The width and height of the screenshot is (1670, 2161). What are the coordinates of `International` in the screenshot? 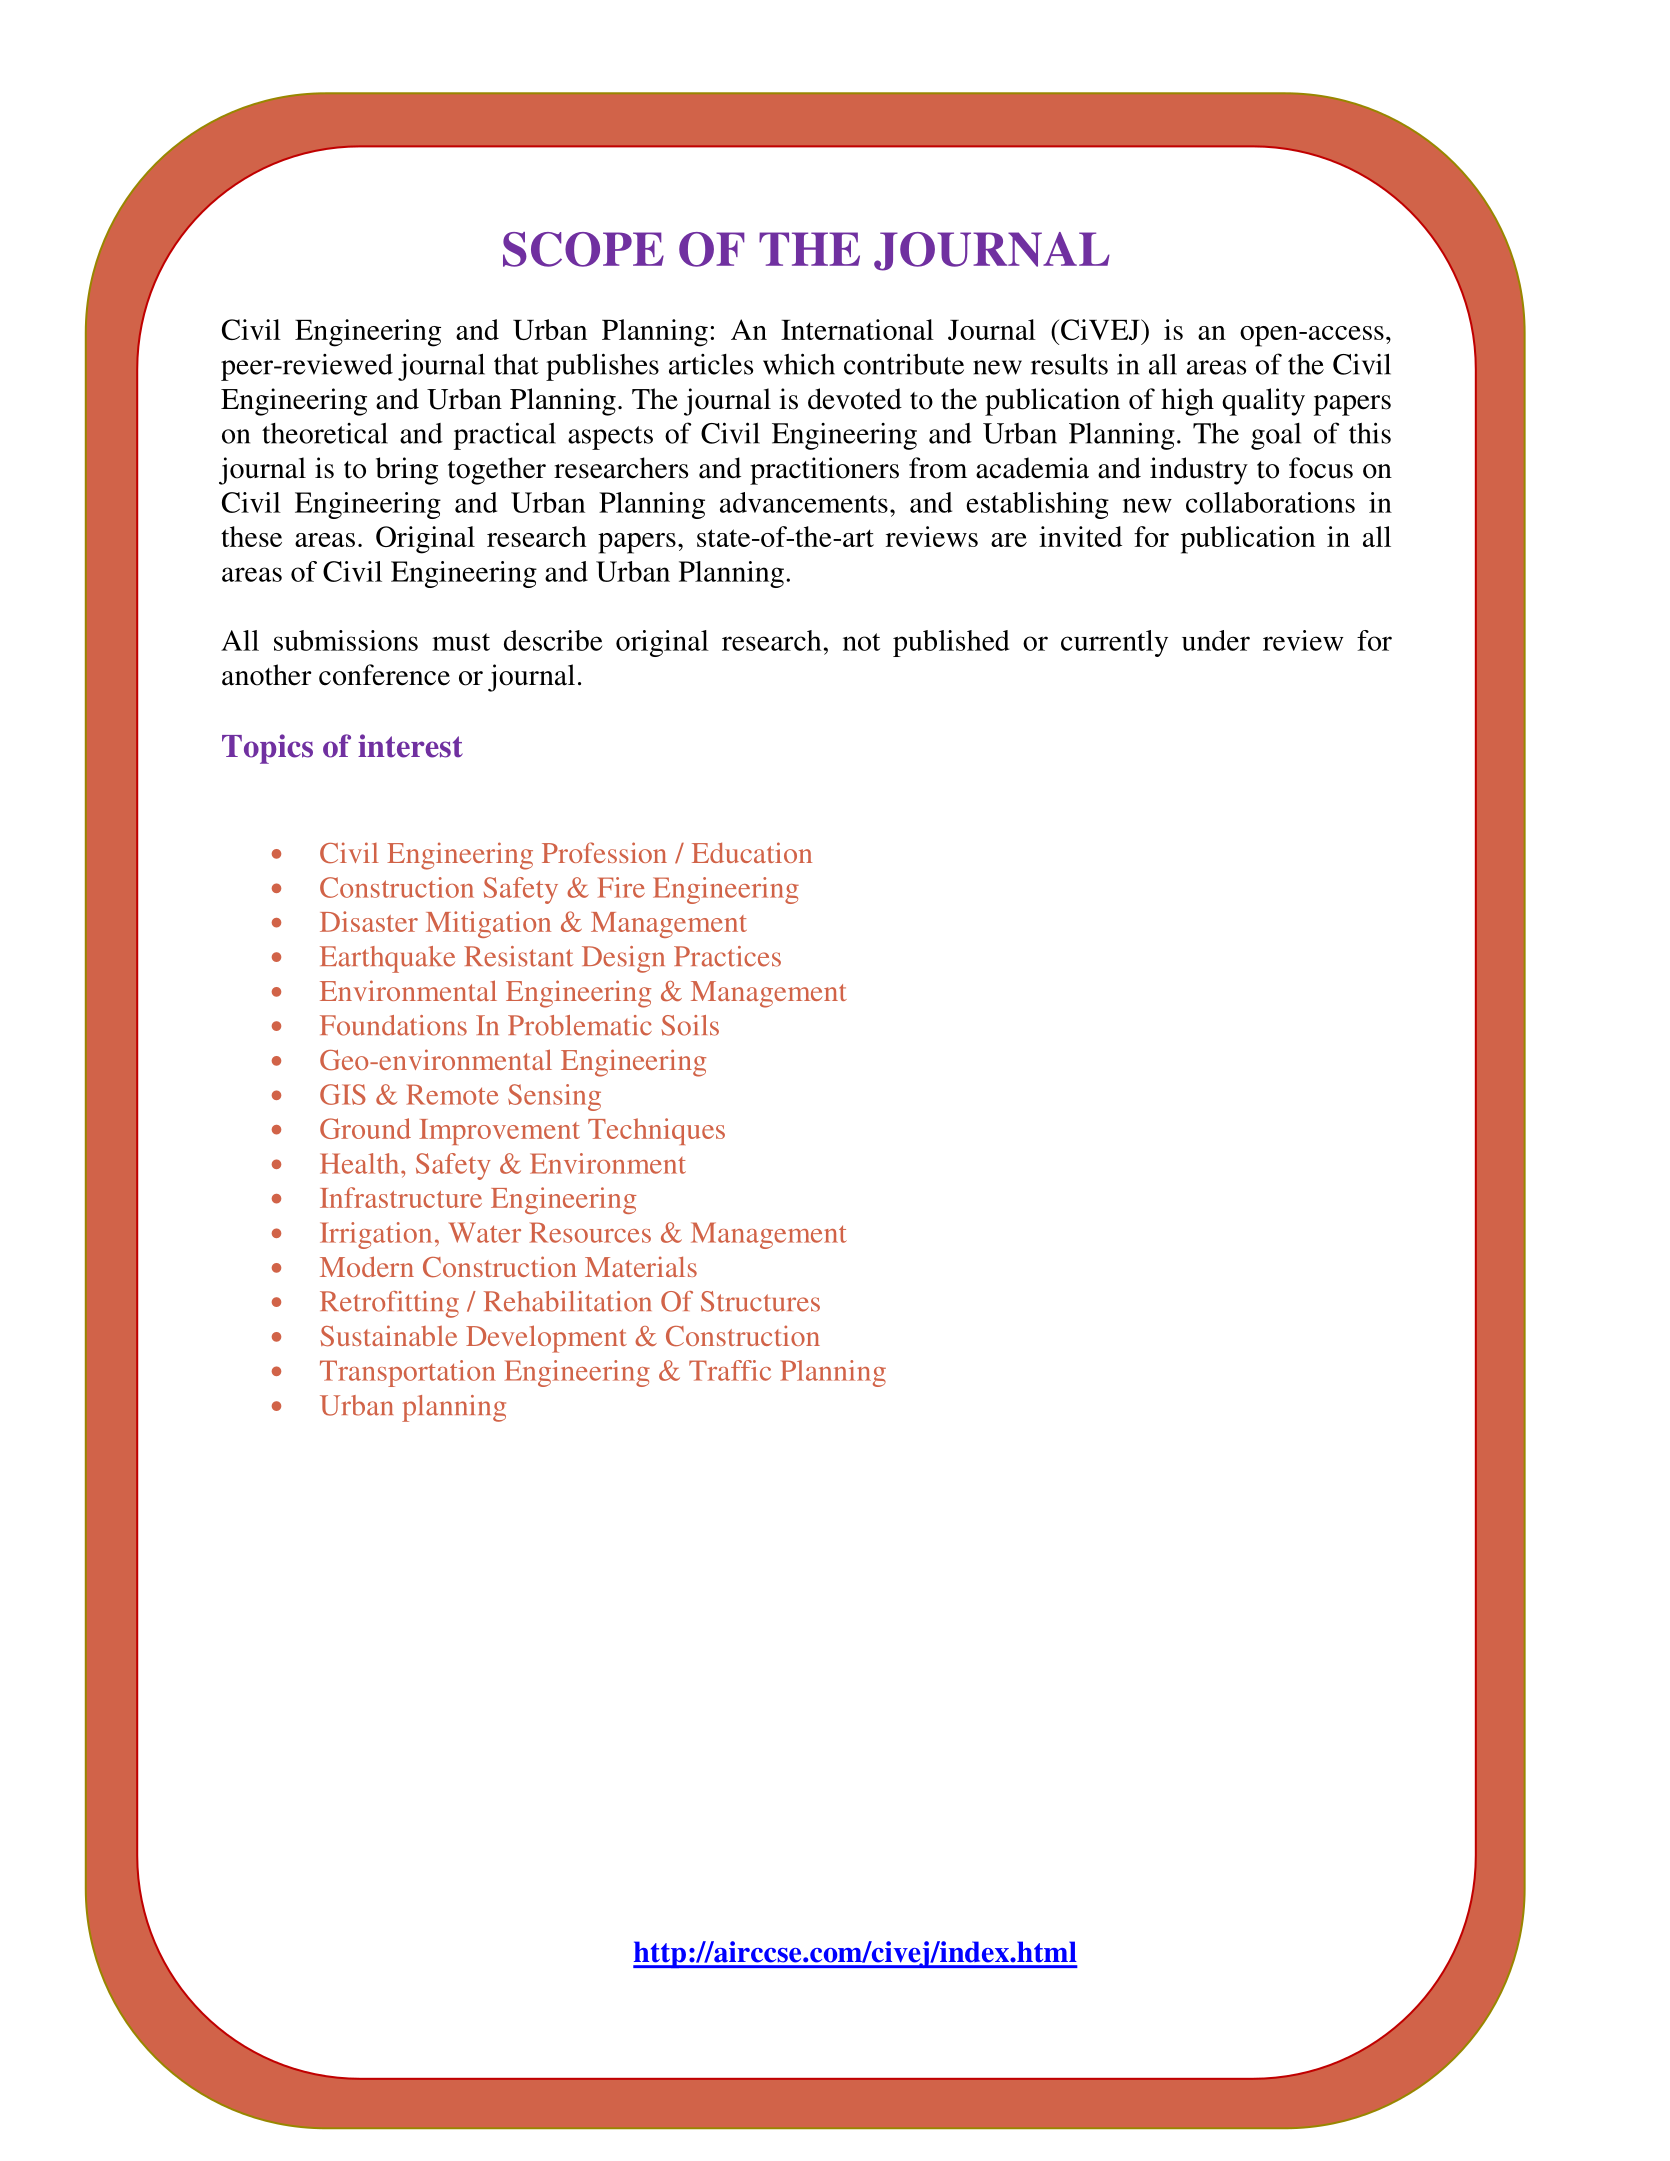 It's located at (857, 329).
